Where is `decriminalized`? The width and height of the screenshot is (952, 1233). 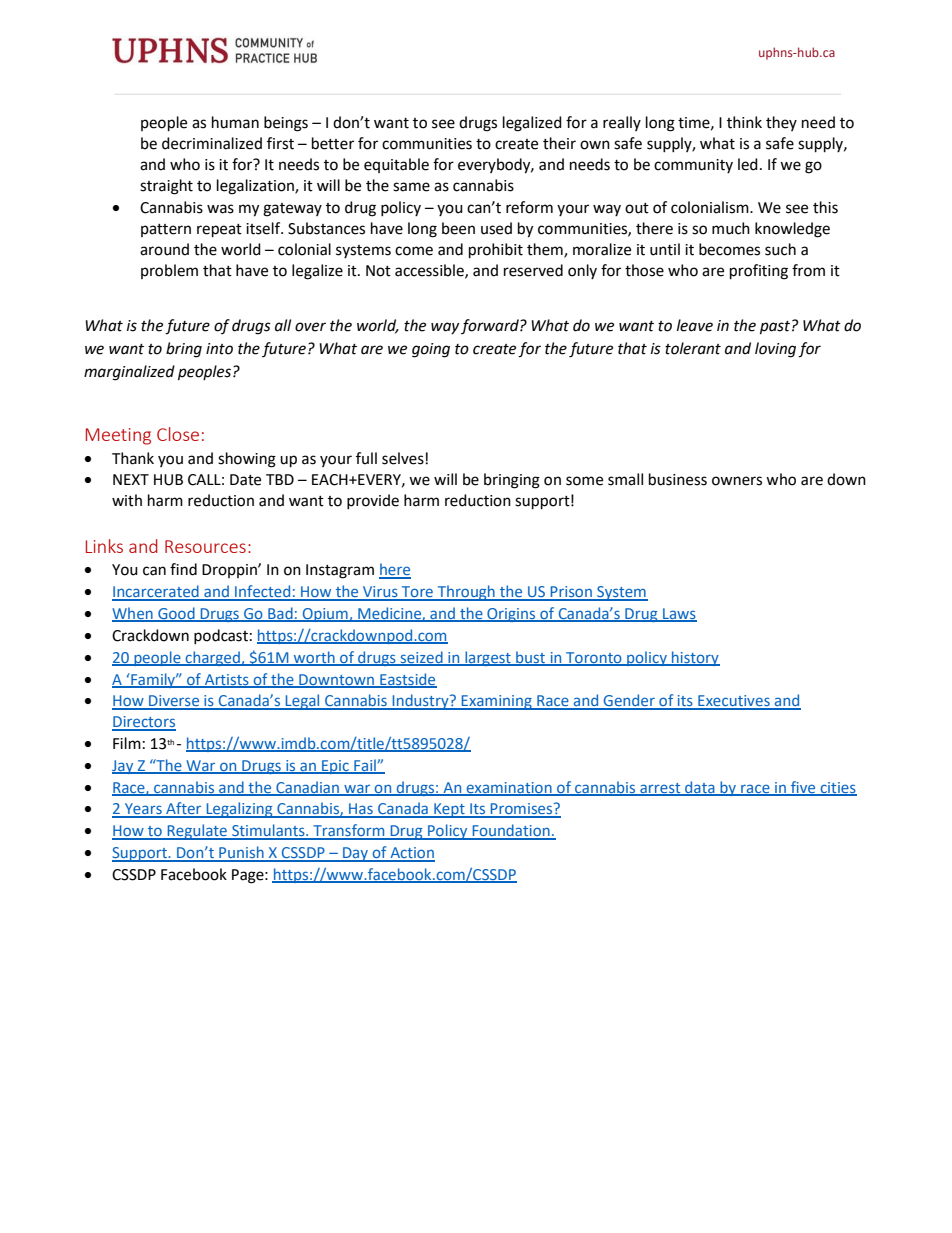
decriminalized is located at coordinates (212, 143).
